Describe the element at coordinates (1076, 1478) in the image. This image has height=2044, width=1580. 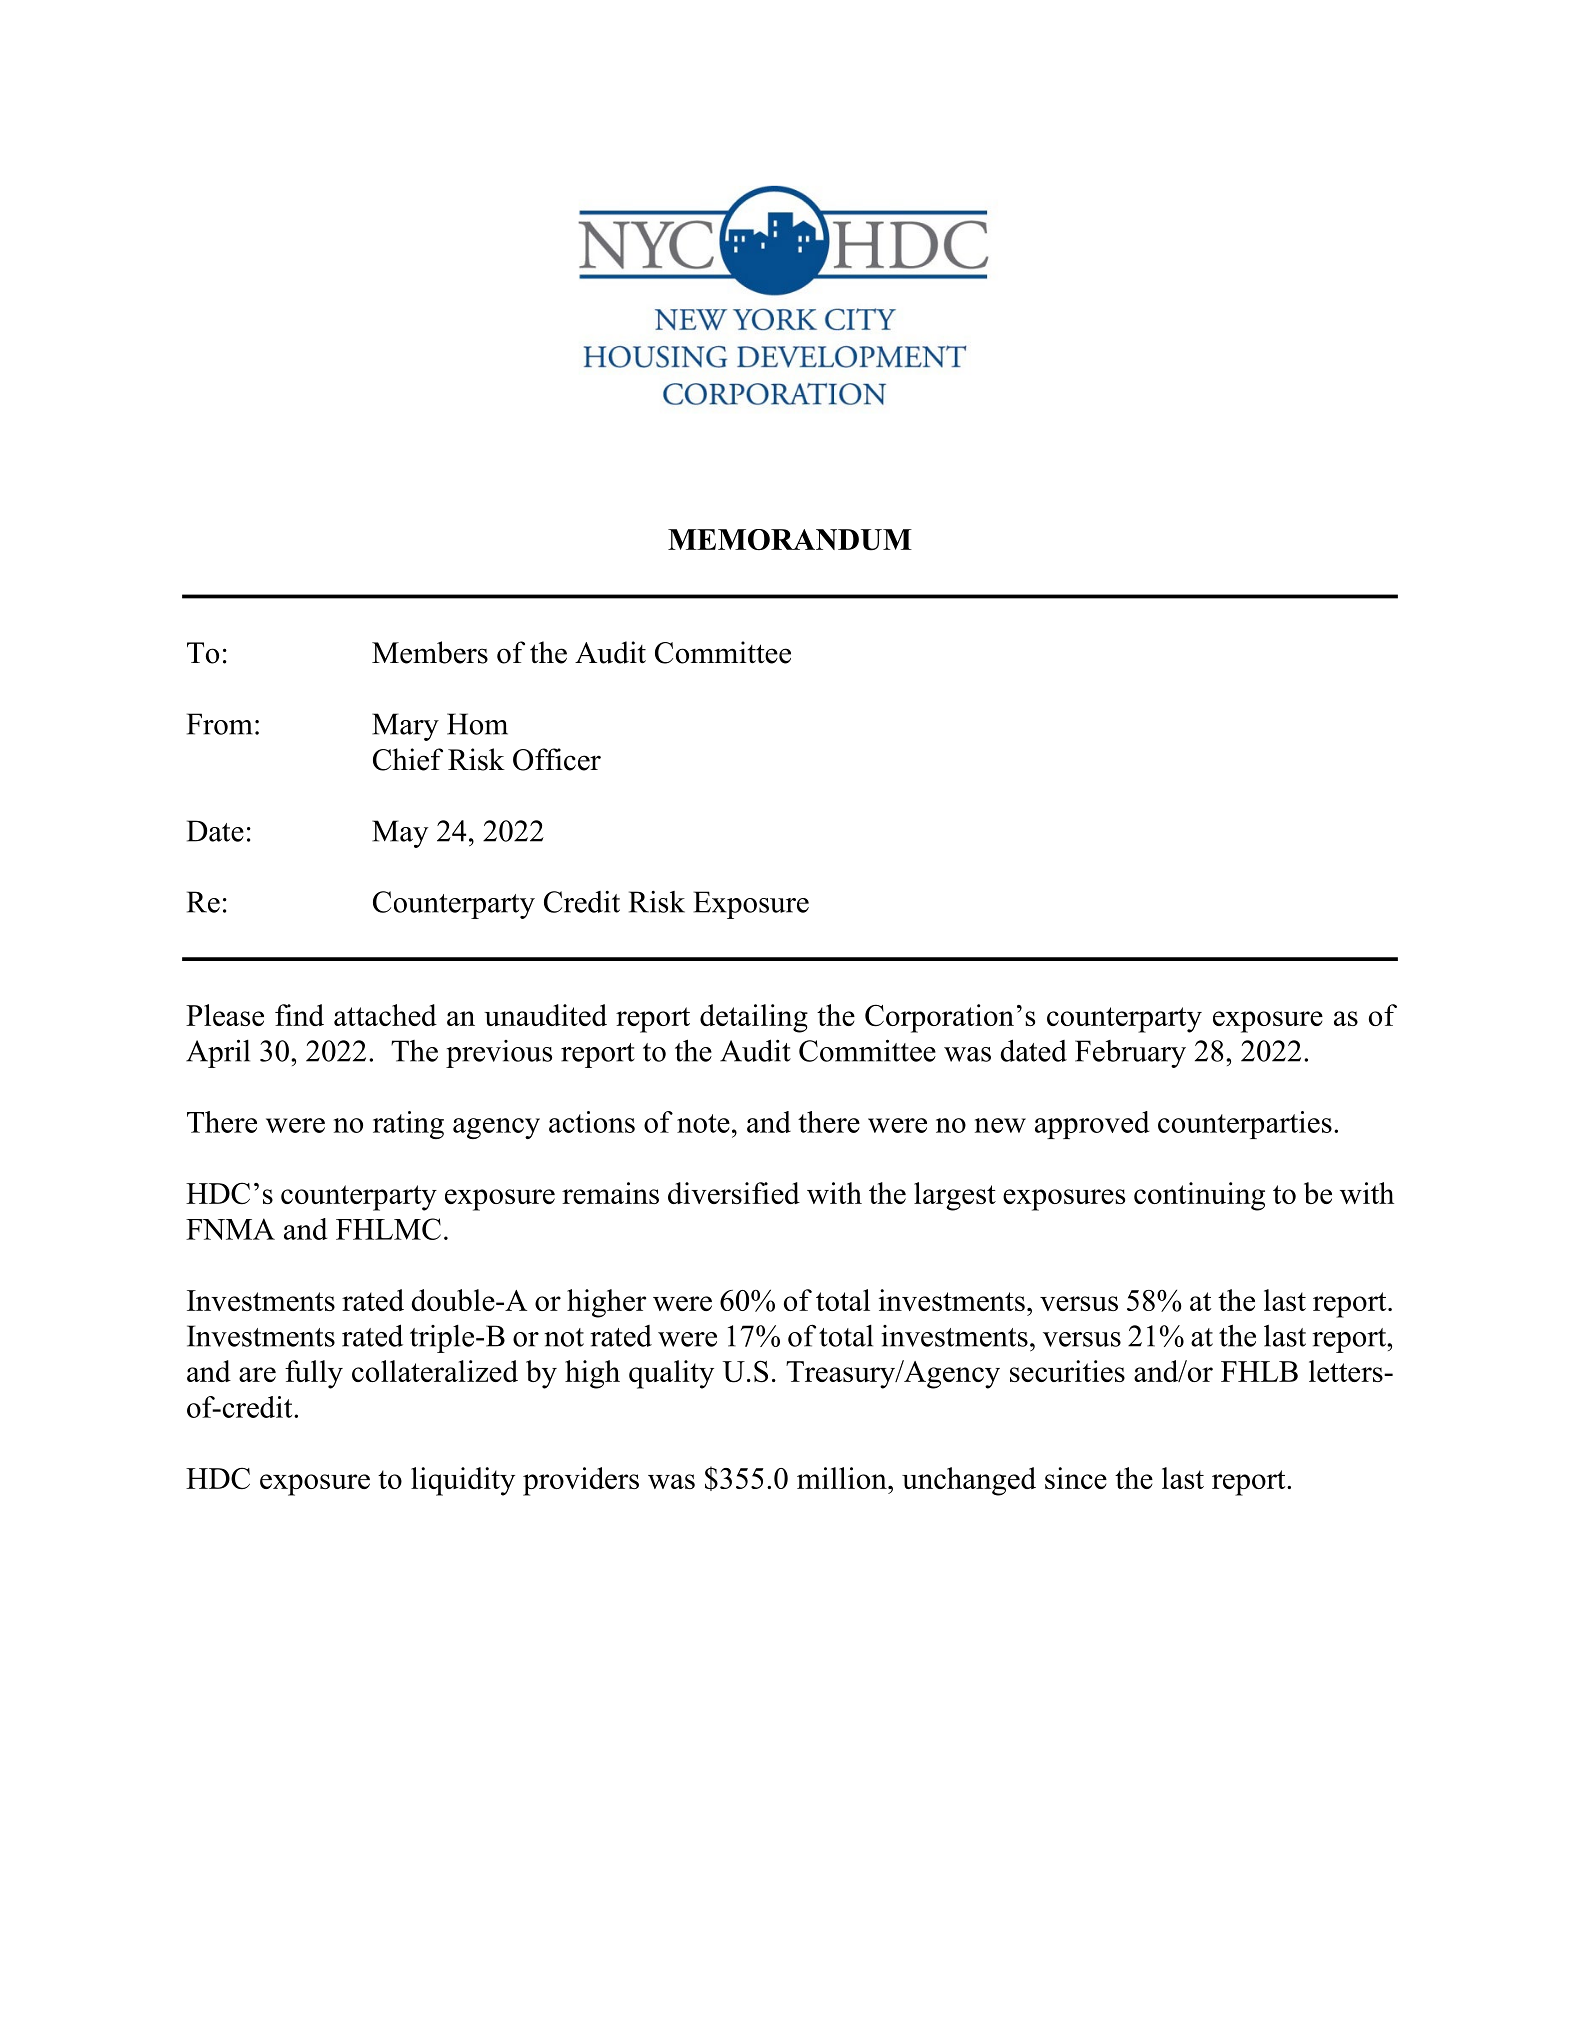
I see `since` at that location.
